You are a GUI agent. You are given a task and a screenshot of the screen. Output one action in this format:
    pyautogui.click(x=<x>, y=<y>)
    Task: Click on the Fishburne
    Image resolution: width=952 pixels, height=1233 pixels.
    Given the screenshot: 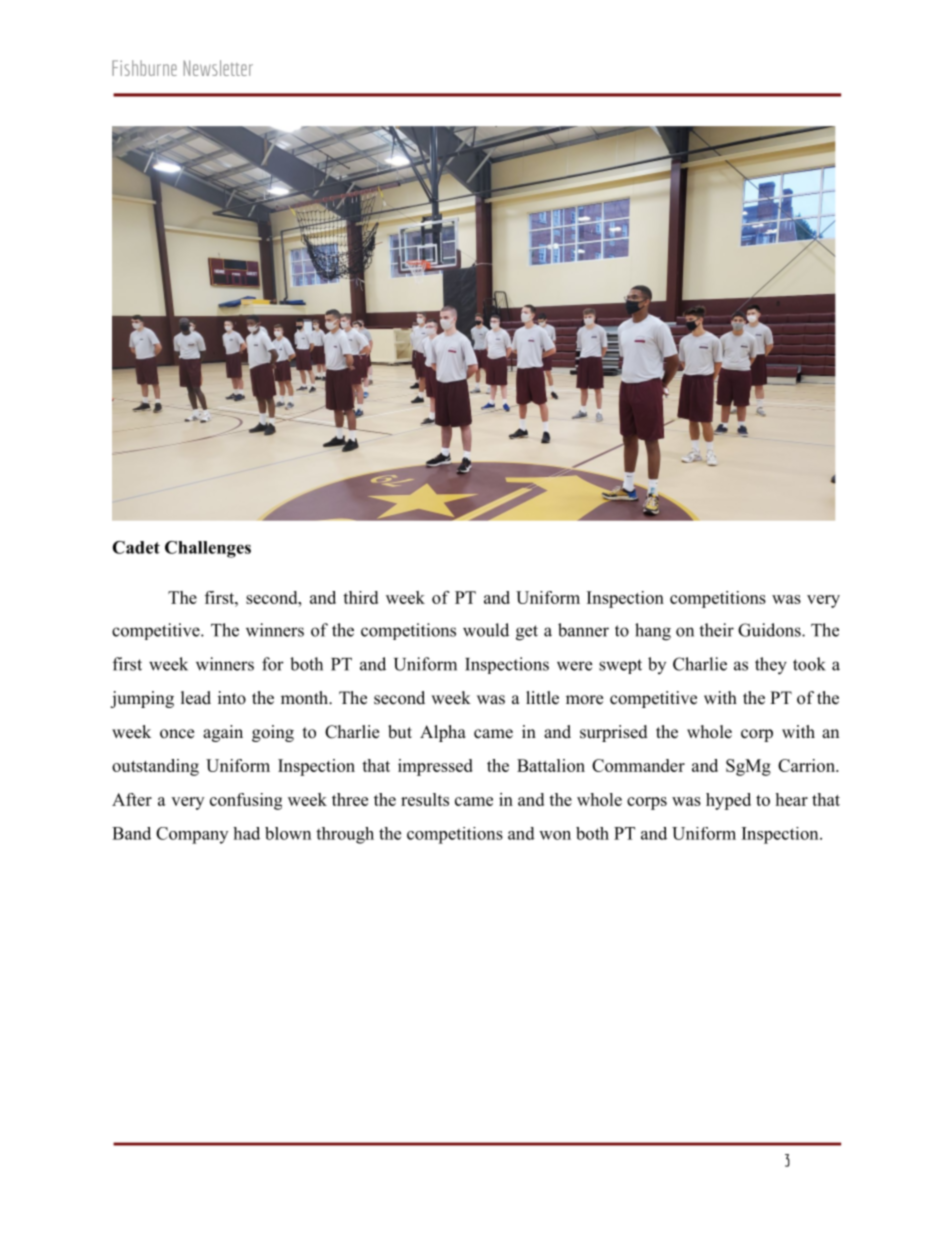 What is the action you would take?
    pyautogui.click(x=144, y=68)
